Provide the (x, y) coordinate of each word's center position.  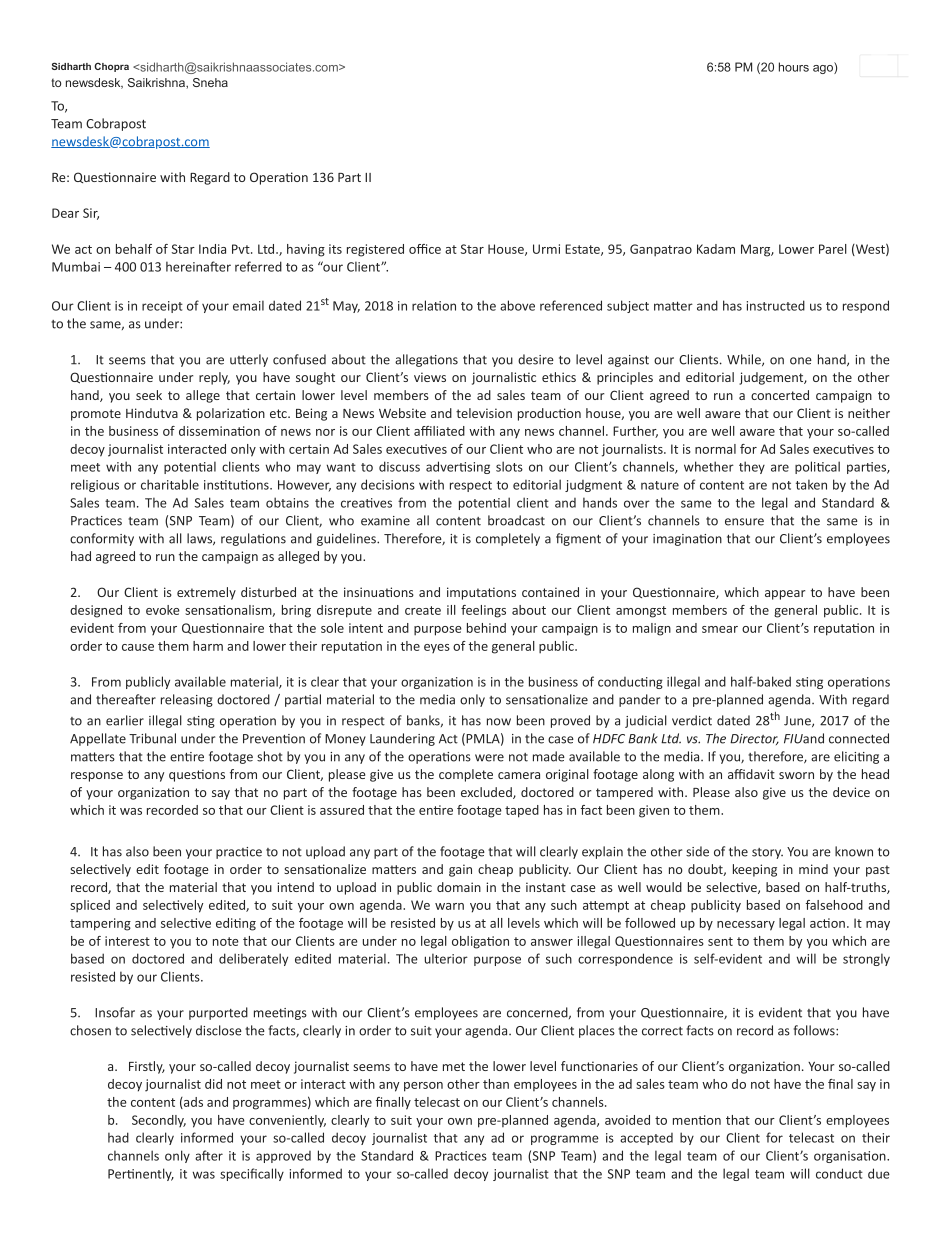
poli (806, 467)
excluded (487, 793)
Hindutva (152, 413)
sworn (796, 775)
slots (509, 466)
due (879, 1173)
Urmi (546, 249)
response (97, 777)
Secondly (159, 1121)
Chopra (111, 67)
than (496, 1084)
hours (794, 67)
